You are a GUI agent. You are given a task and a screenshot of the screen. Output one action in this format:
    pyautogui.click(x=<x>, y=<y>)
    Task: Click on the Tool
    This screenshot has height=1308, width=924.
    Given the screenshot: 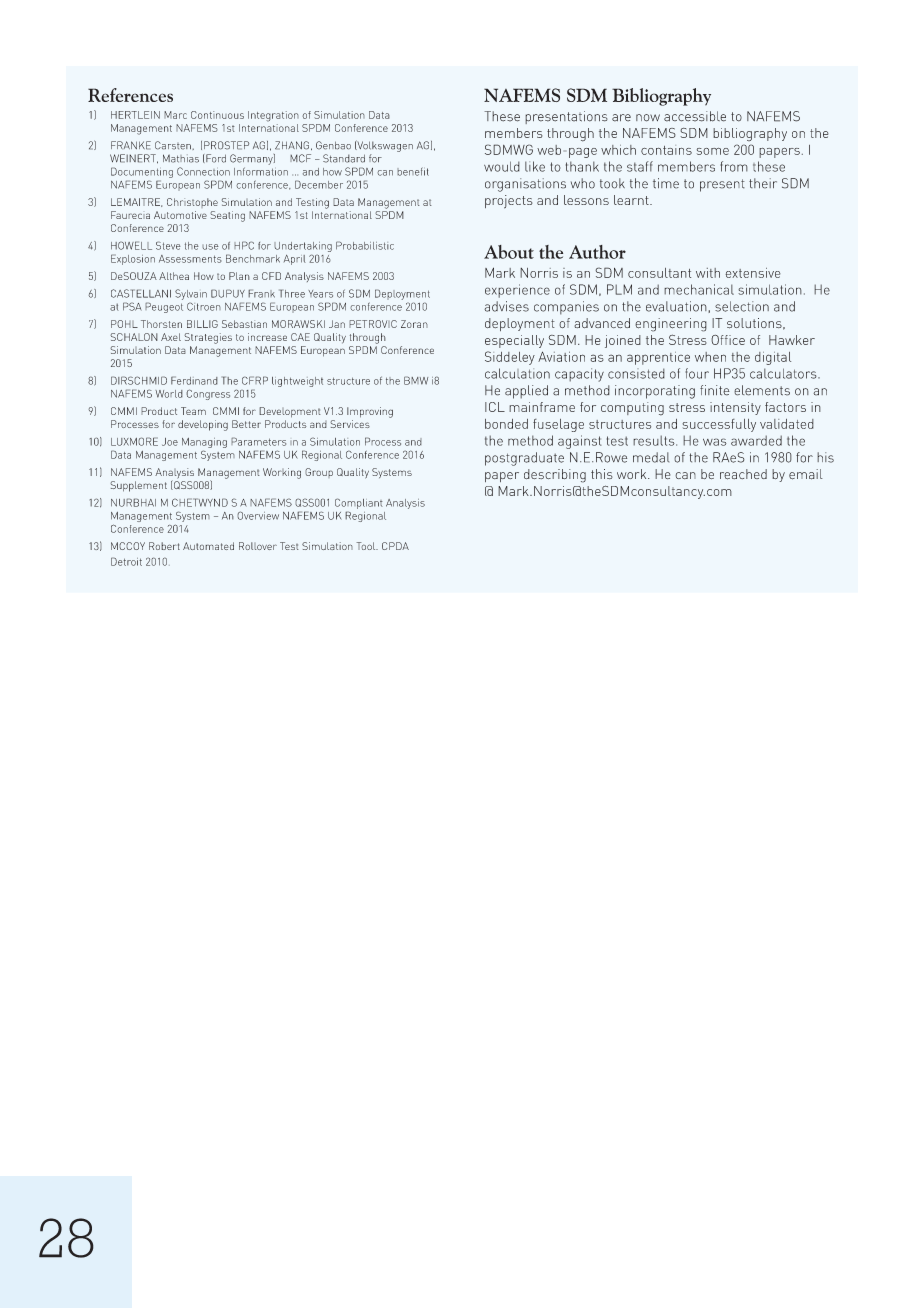 What is the action you would take?
    pyautogui.click(x=367, y=546)
